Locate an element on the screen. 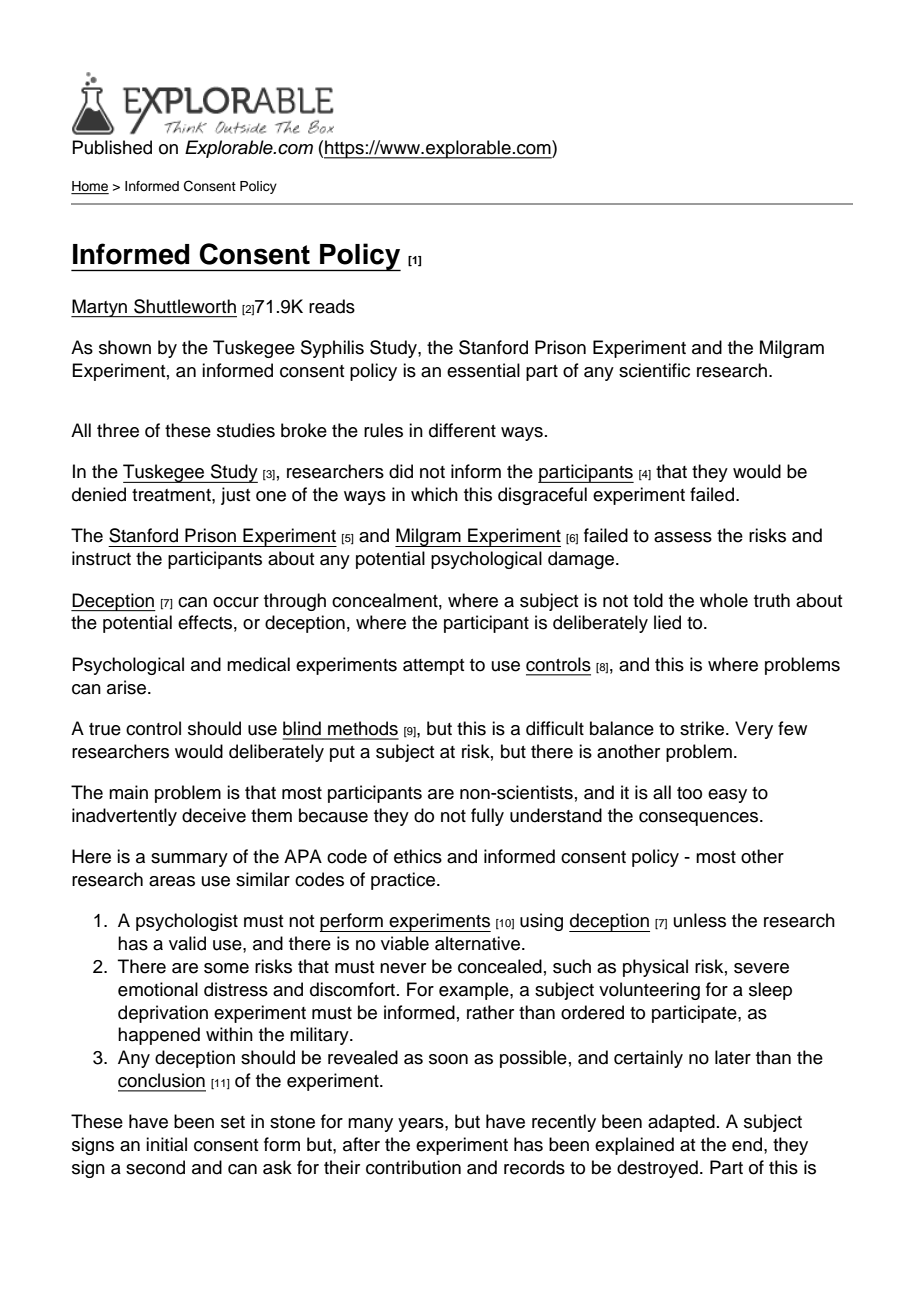  unless is located at coordinates (700, 920).
